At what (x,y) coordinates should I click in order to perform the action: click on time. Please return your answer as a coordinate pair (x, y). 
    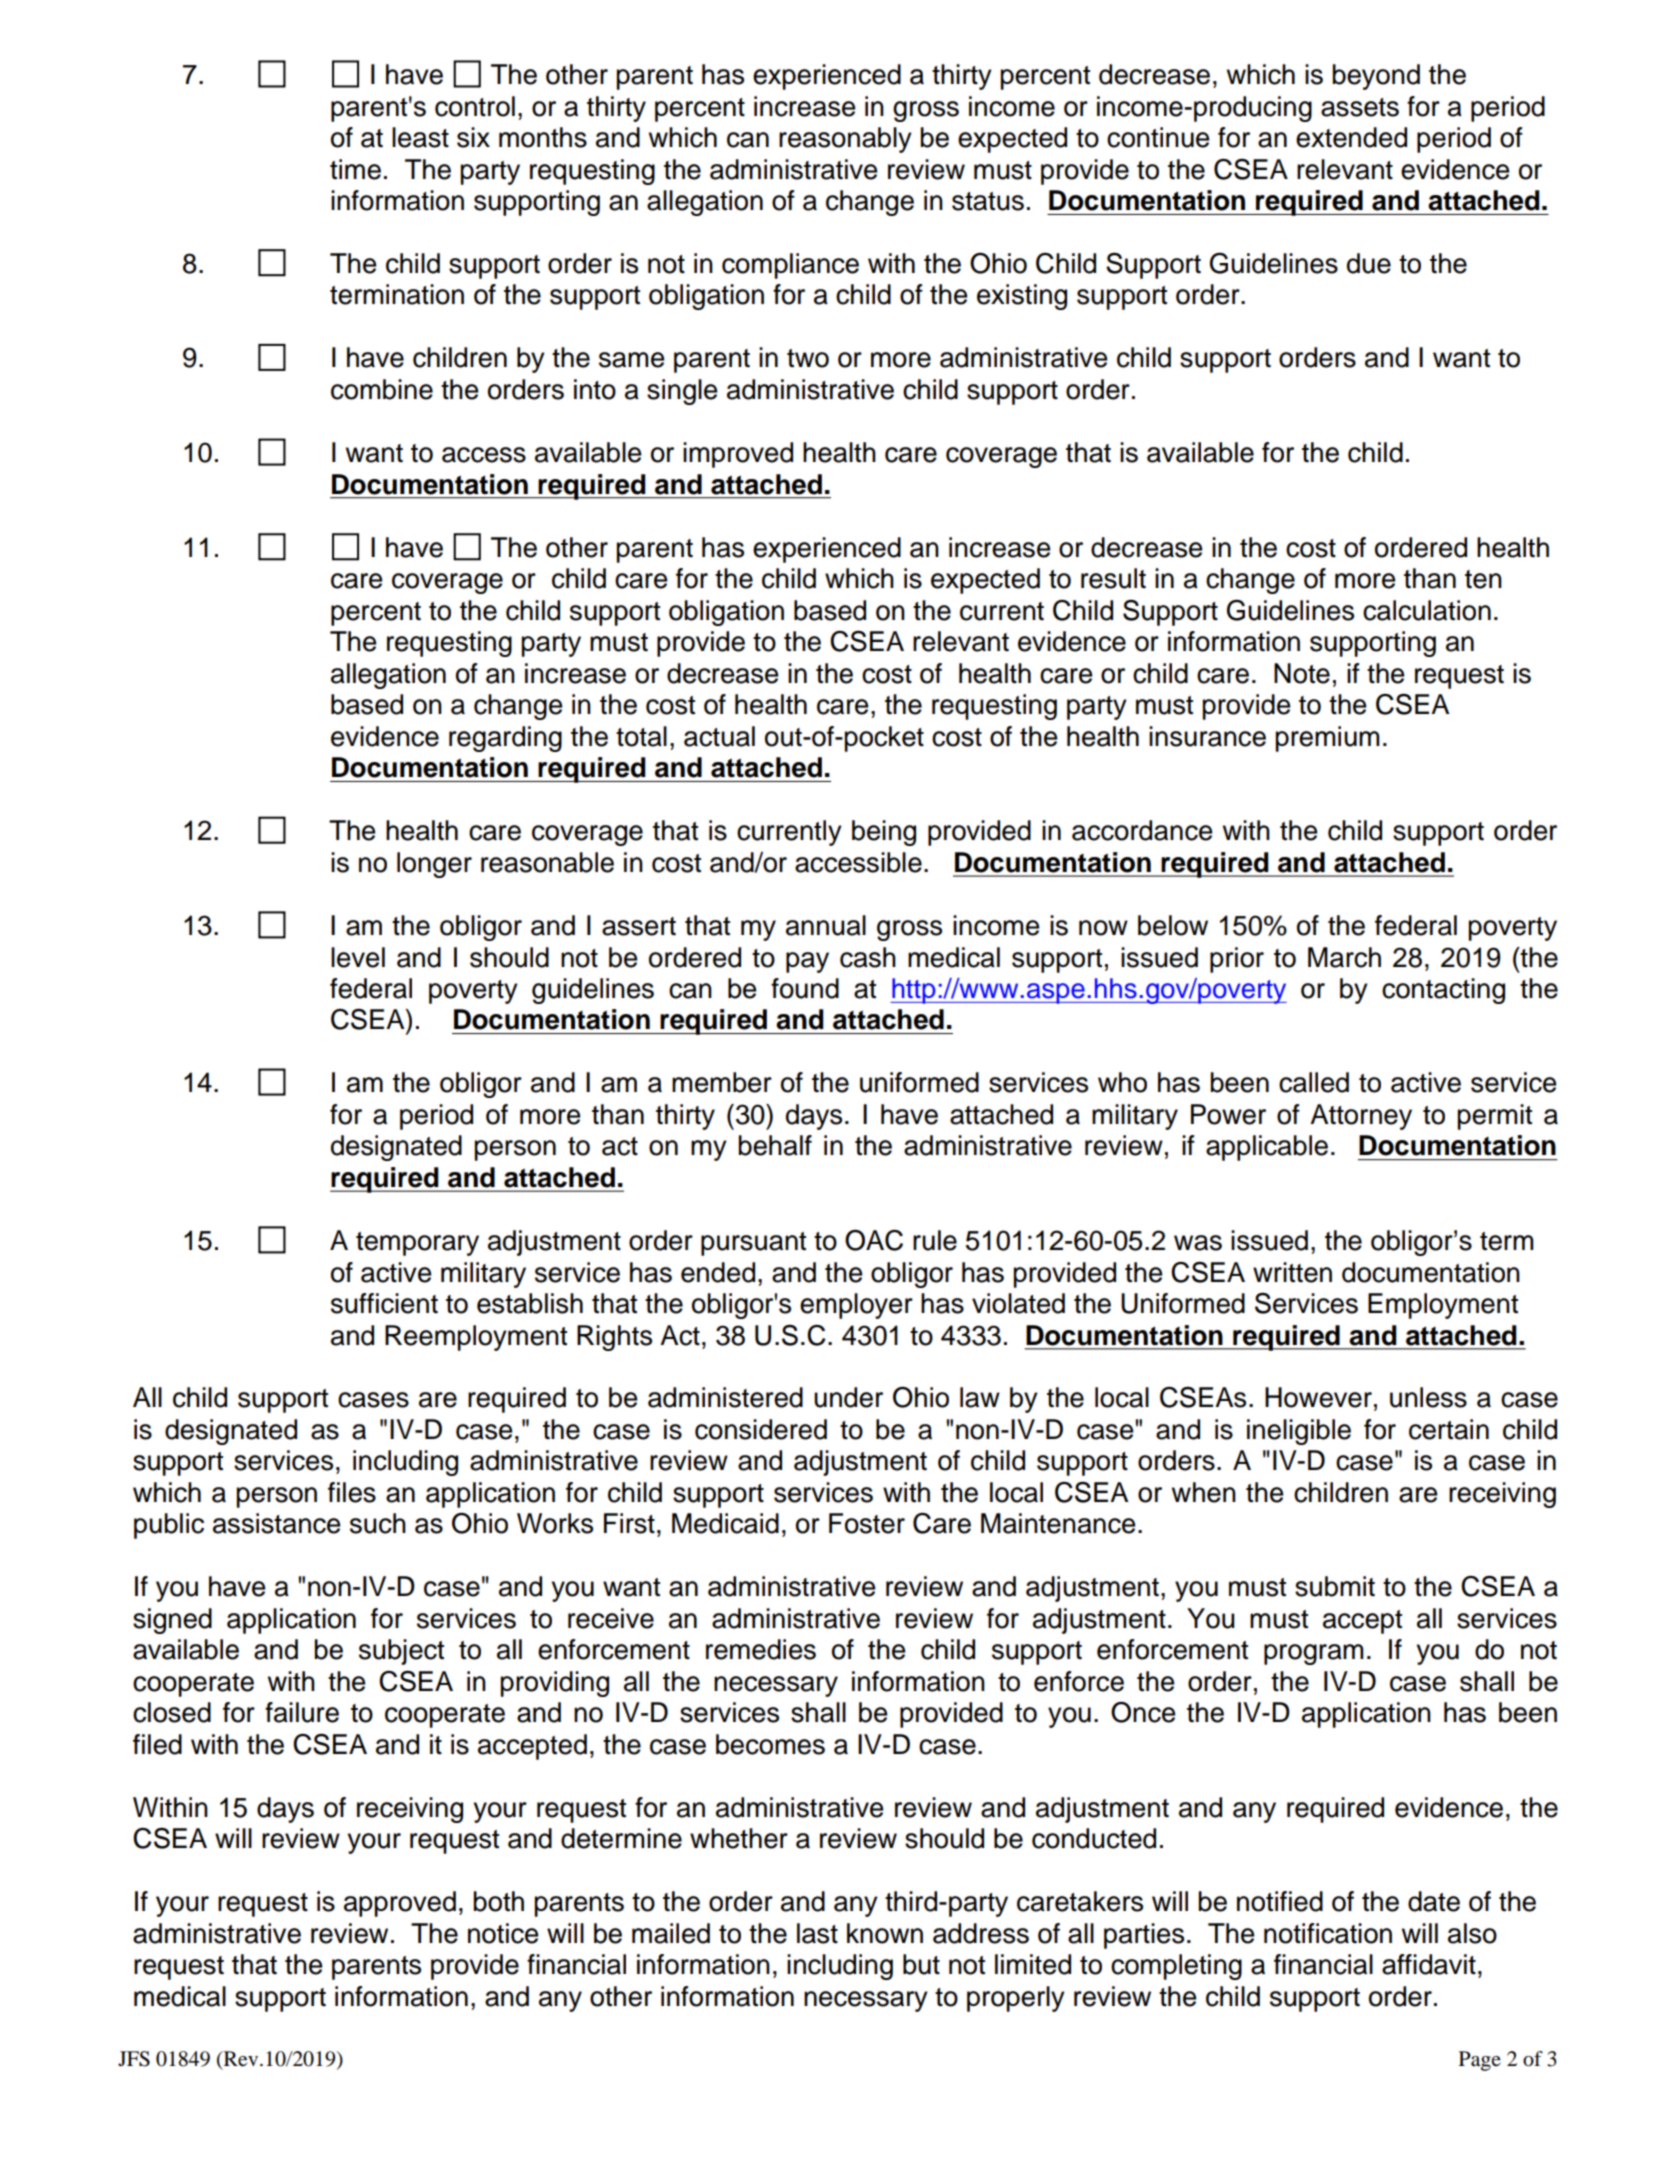
    Looking at the image, I should click on (355, 169).
